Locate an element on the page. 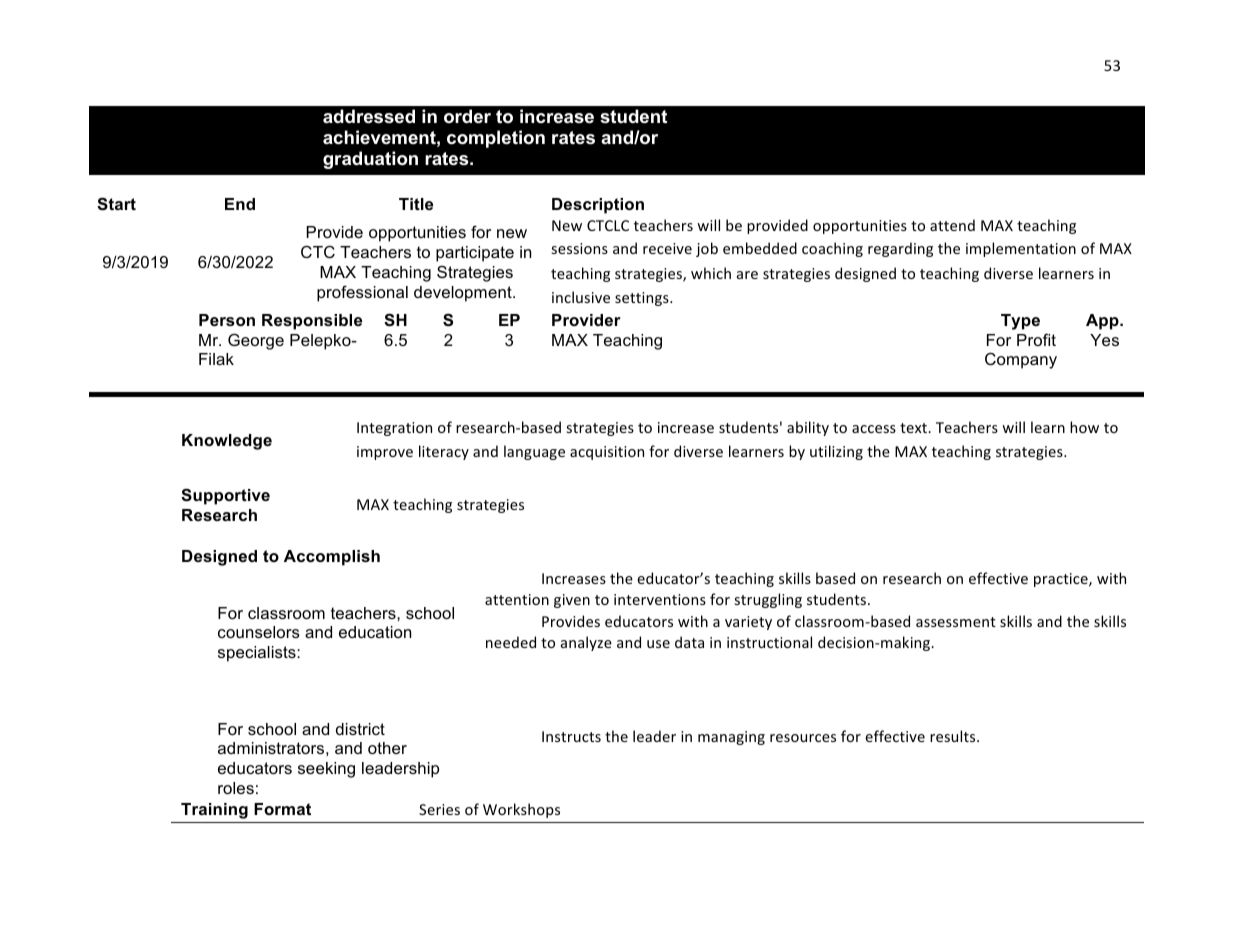 This document has width=1233, height=952. Accomplish is located at coordinates (332, 558).
